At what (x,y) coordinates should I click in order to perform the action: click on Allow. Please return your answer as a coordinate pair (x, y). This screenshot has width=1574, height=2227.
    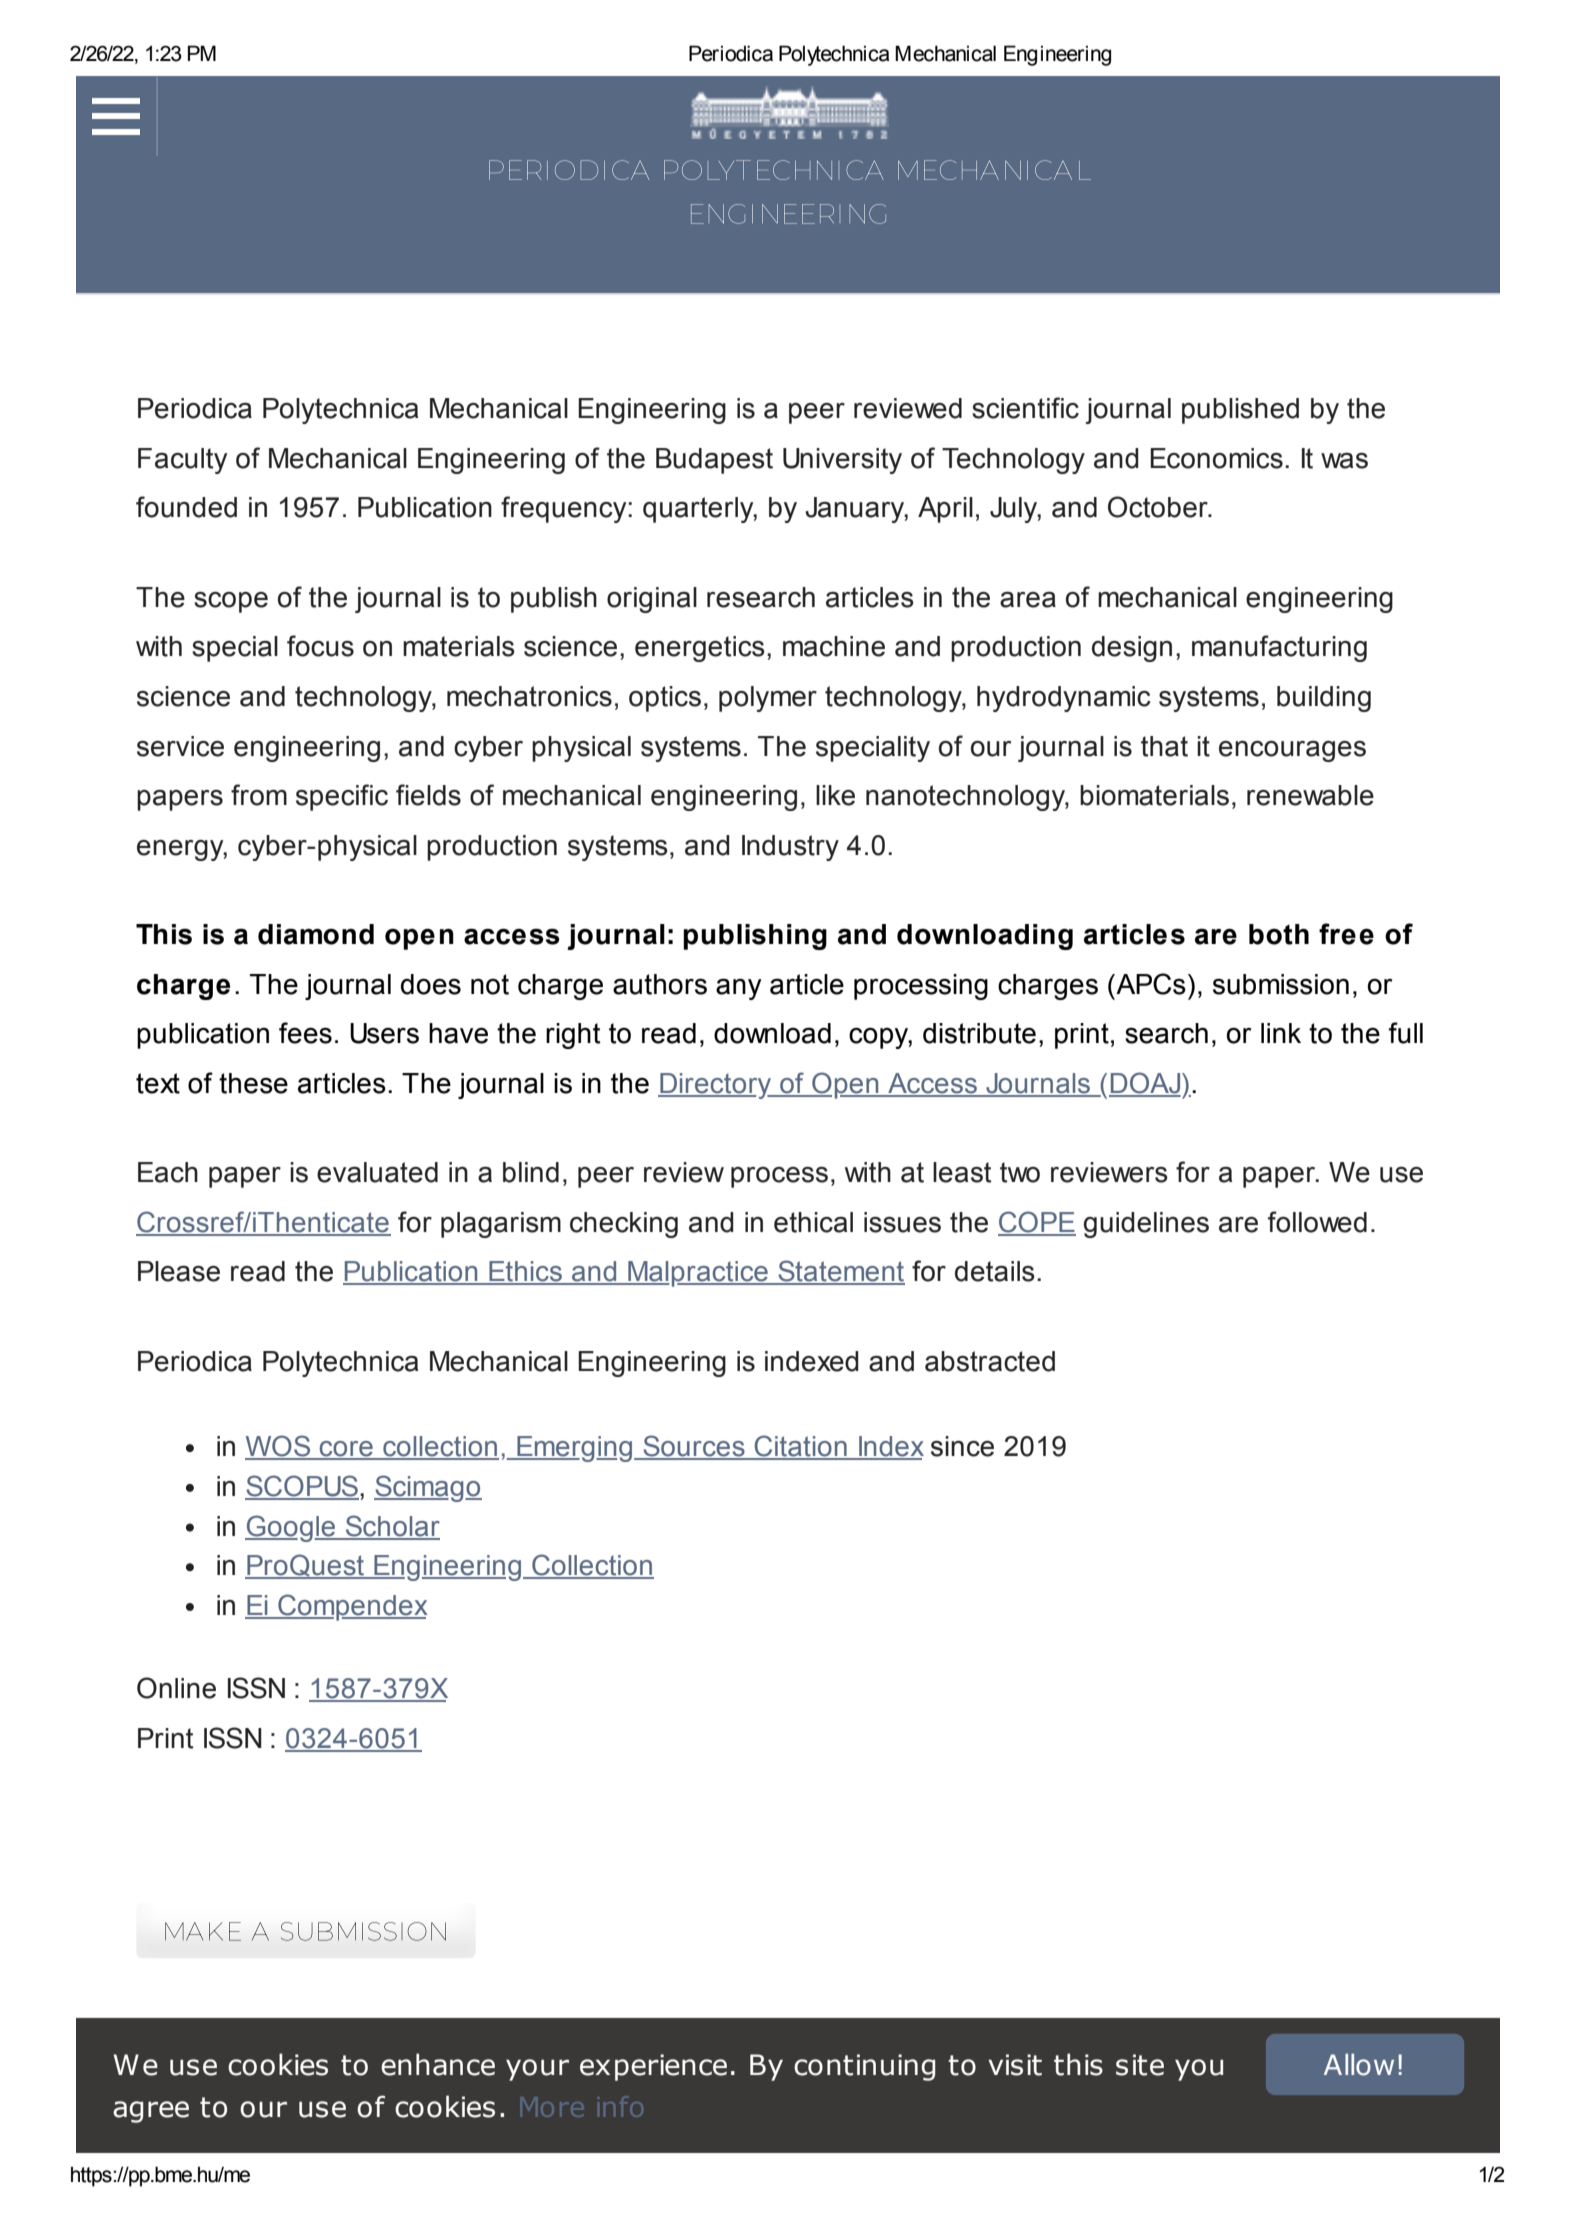
    Looking at the image, I should click on (1359, 2065).
